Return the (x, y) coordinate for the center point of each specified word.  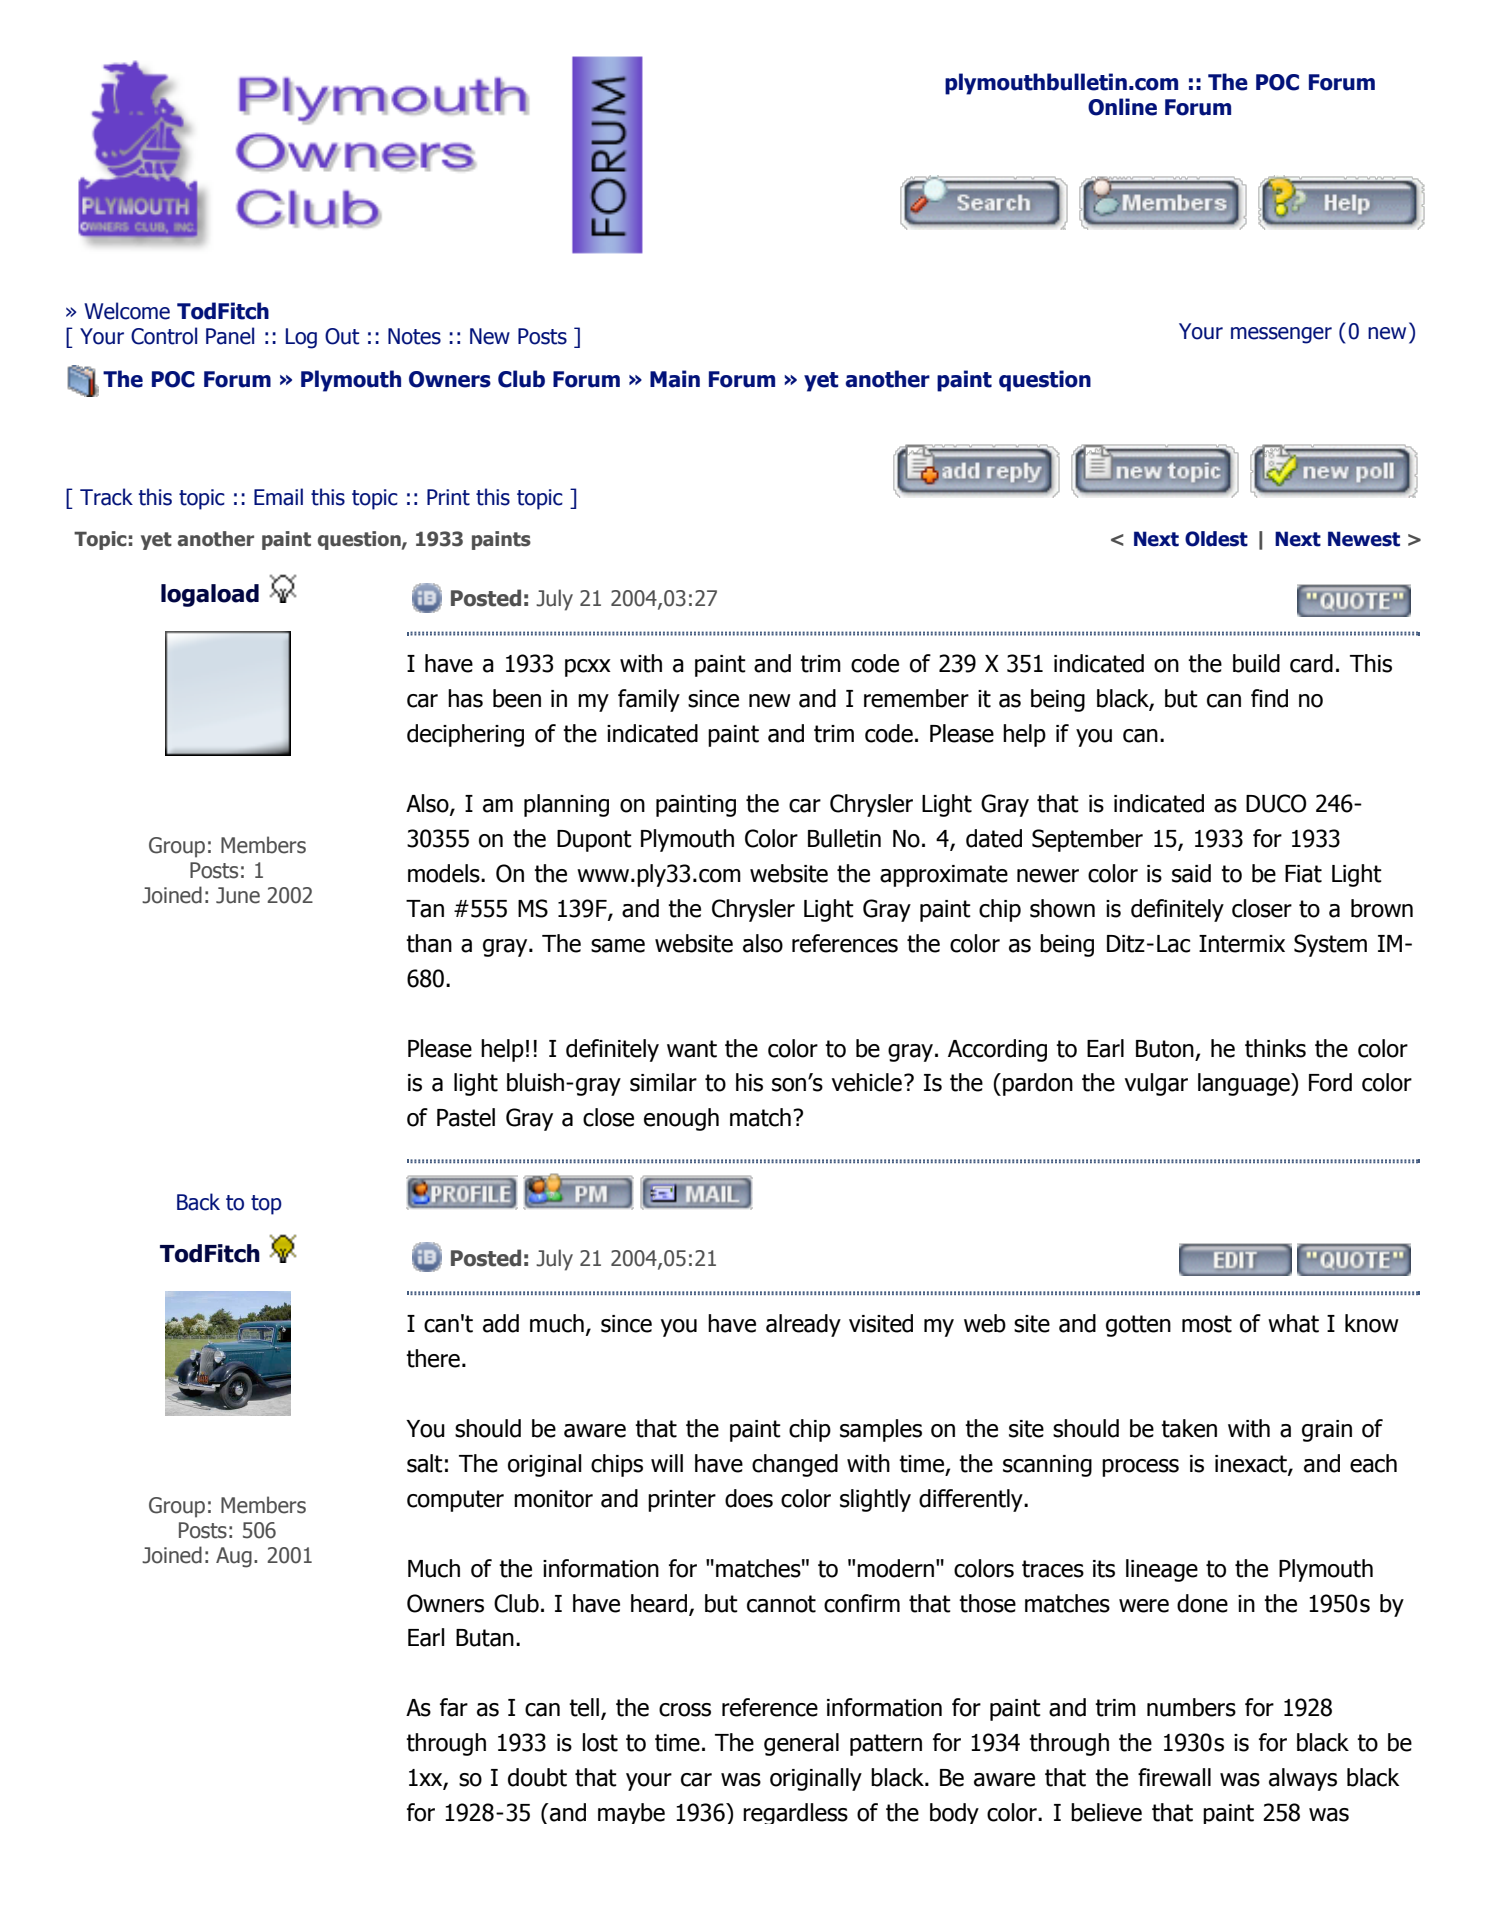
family (649, 700)
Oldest (1216, 539)
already (803, 1325)
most (1207, 1324)
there (433, 1358)
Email (278, 497)
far (454, 1707)
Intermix (1242, 944)
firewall (1174, 1777)
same (618, 946)
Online (1122, 107)
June (238, 895)
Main (675, 379)
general (801, 1744)
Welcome (127, 311)
